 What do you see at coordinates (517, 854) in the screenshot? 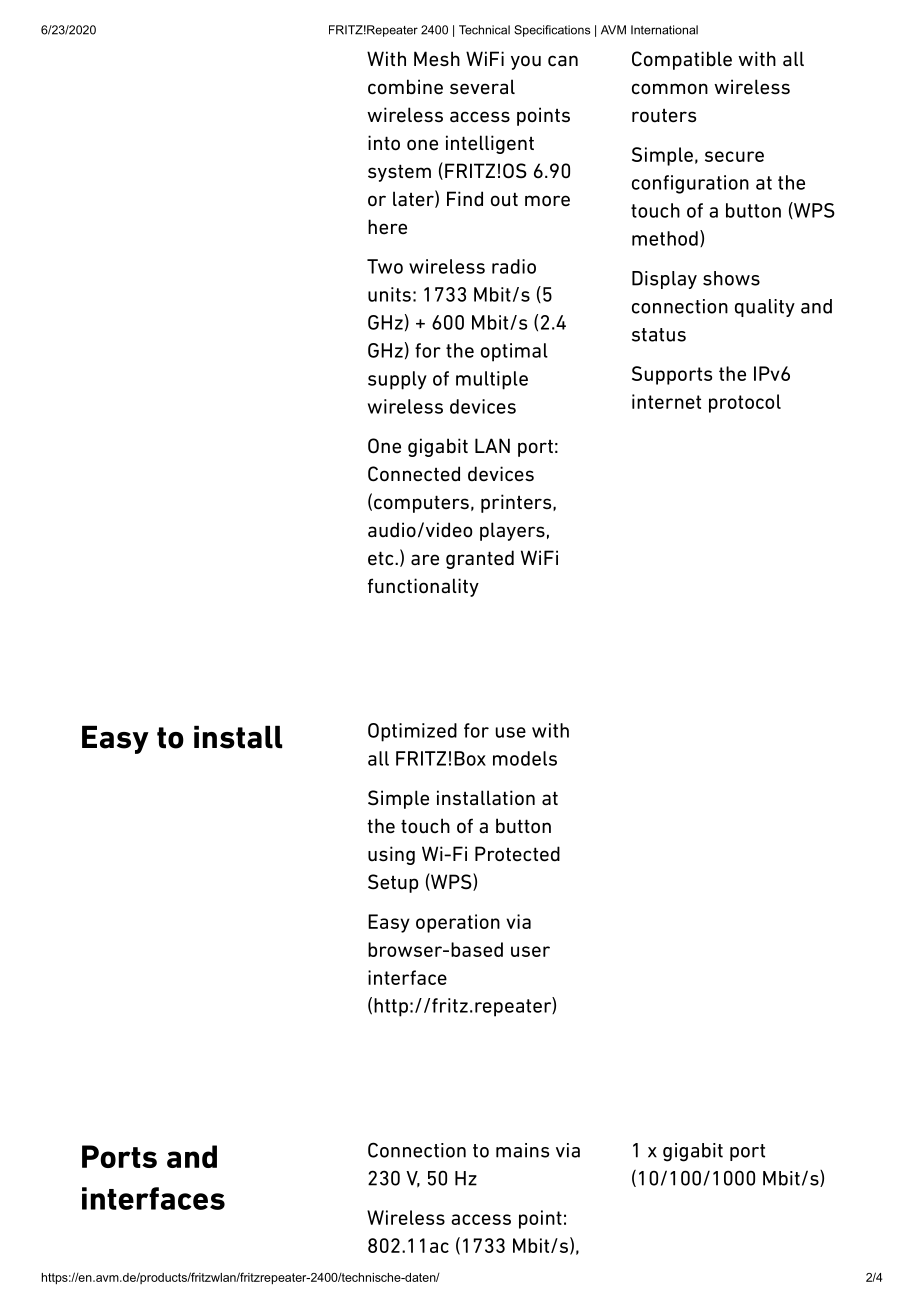
I see `Protected` at bounding box center [517, 854].
